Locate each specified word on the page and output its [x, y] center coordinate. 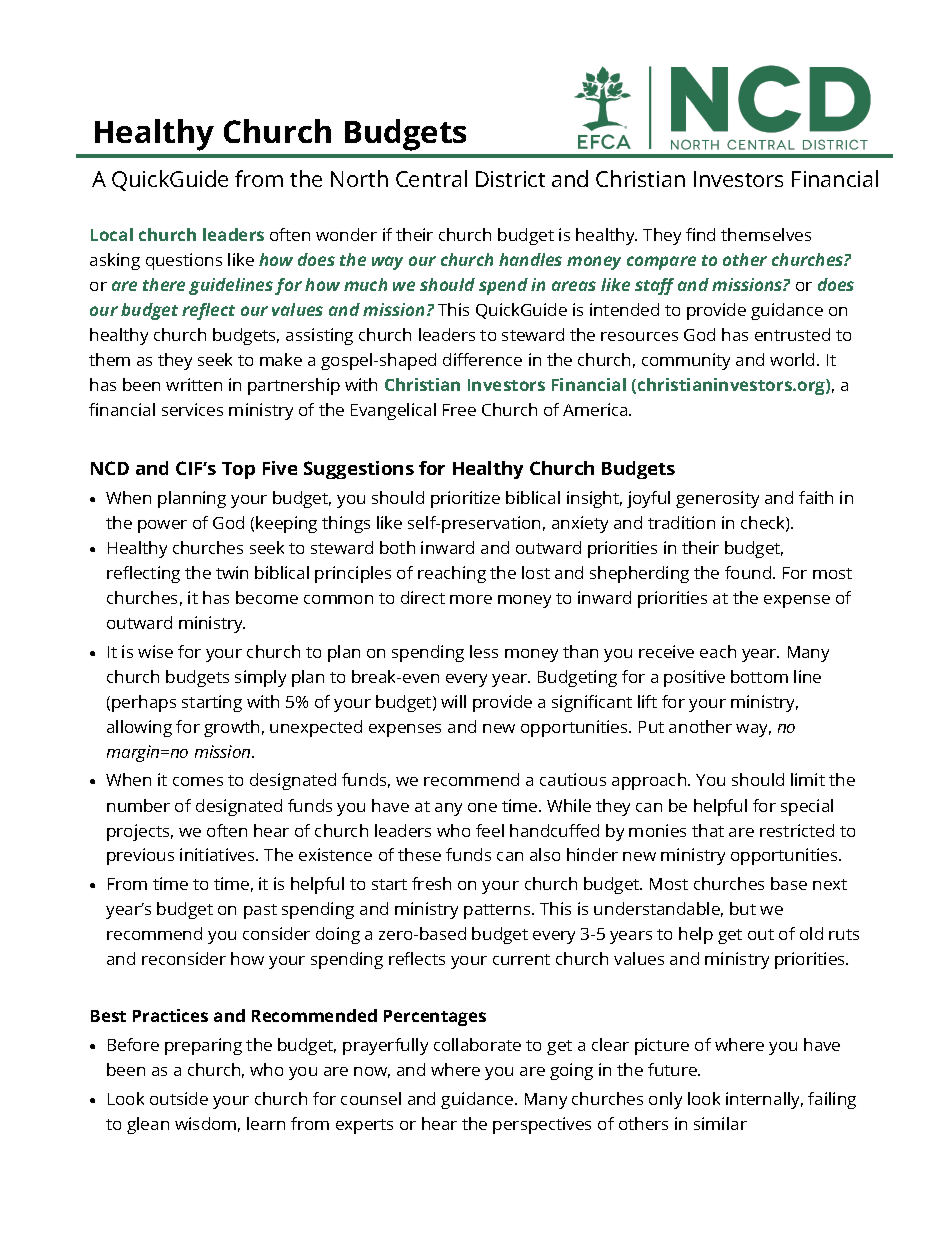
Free [459, 410]
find [700, 234]
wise [155, 651]
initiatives [218, 854]
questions [184, 261]
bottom [759, 676]
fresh [431, 883]
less [484, 651]
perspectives [542, 1125]
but [743, 908]
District [510, 179]
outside [179, 1098]
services [192, 409]
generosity [717, 499]
